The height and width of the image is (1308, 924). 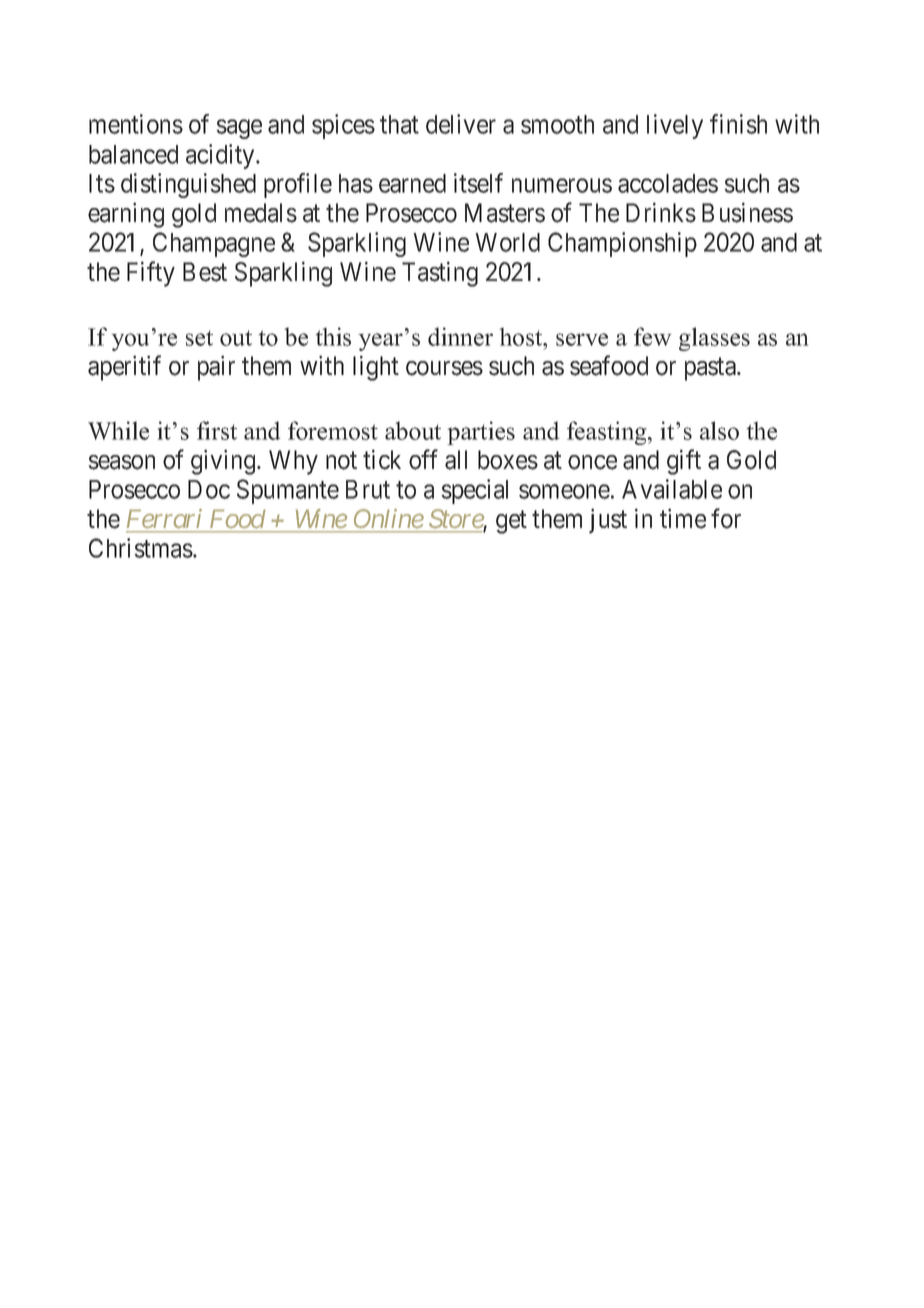 I want to click on sage, so click(x=239, y=129).
